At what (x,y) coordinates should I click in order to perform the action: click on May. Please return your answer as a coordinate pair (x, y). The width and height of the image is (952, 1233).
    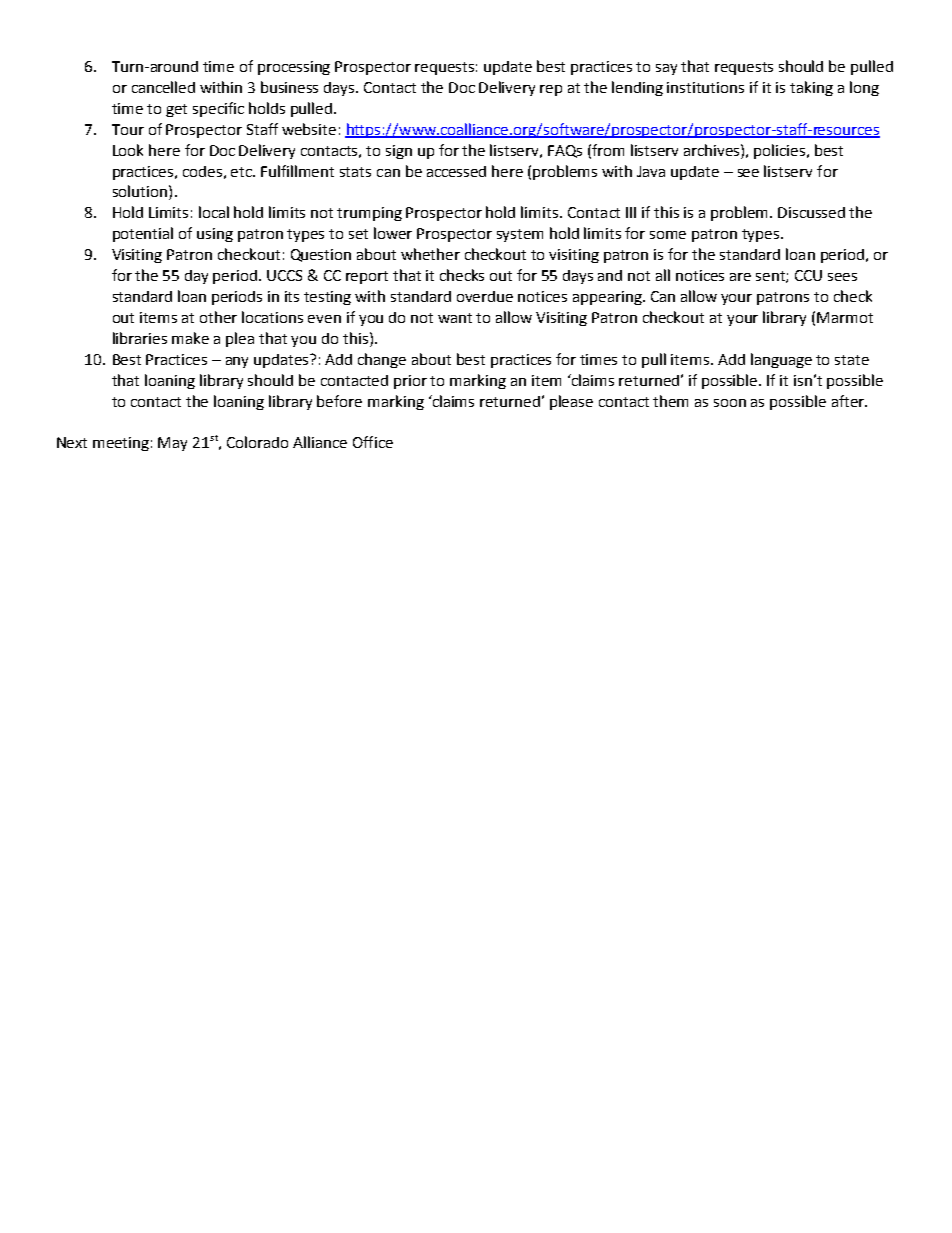
    Looking at the image, I should click on (172, 444).
